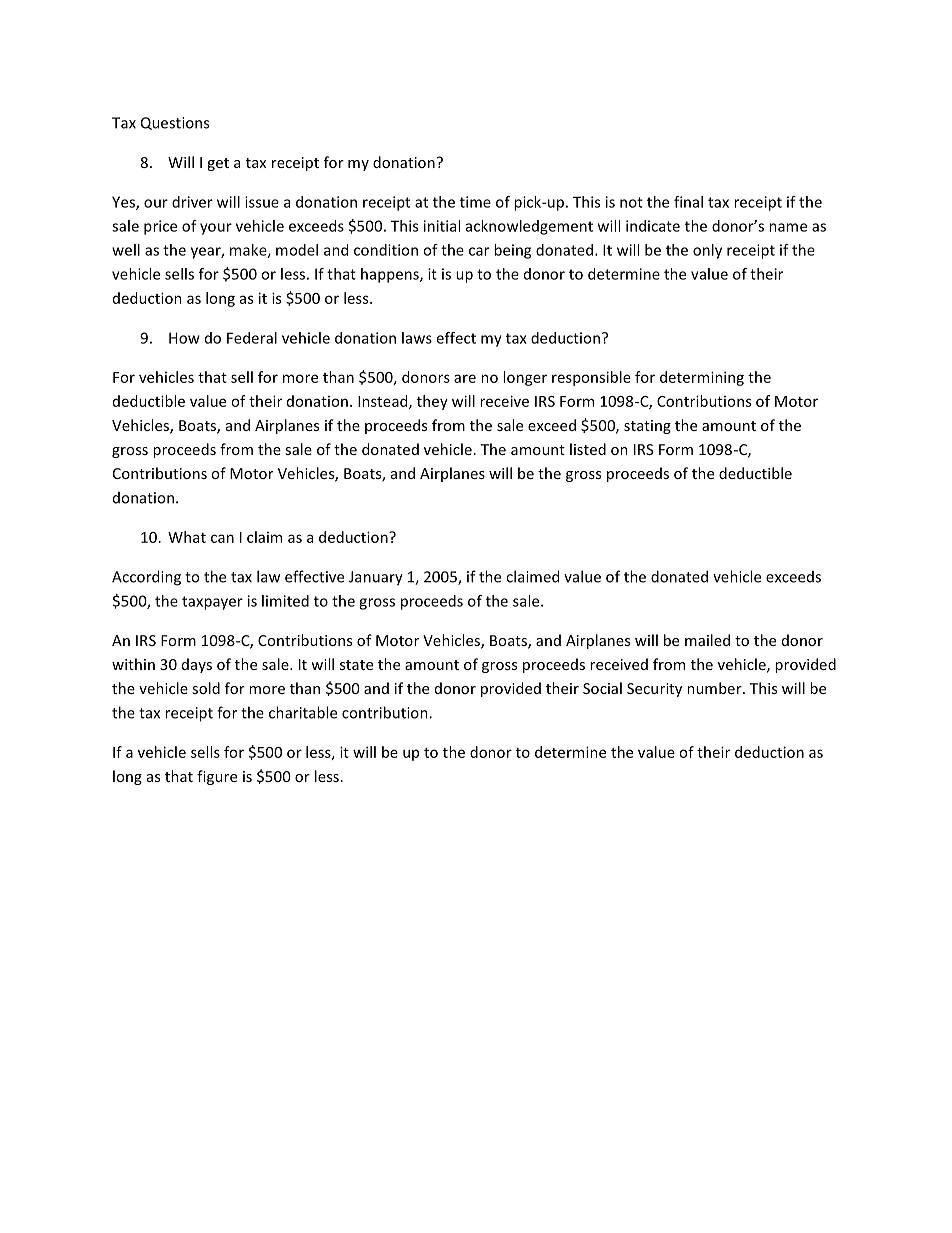  Describe the element at coordinates (688, 202) in the document. I see `final` at that location.
